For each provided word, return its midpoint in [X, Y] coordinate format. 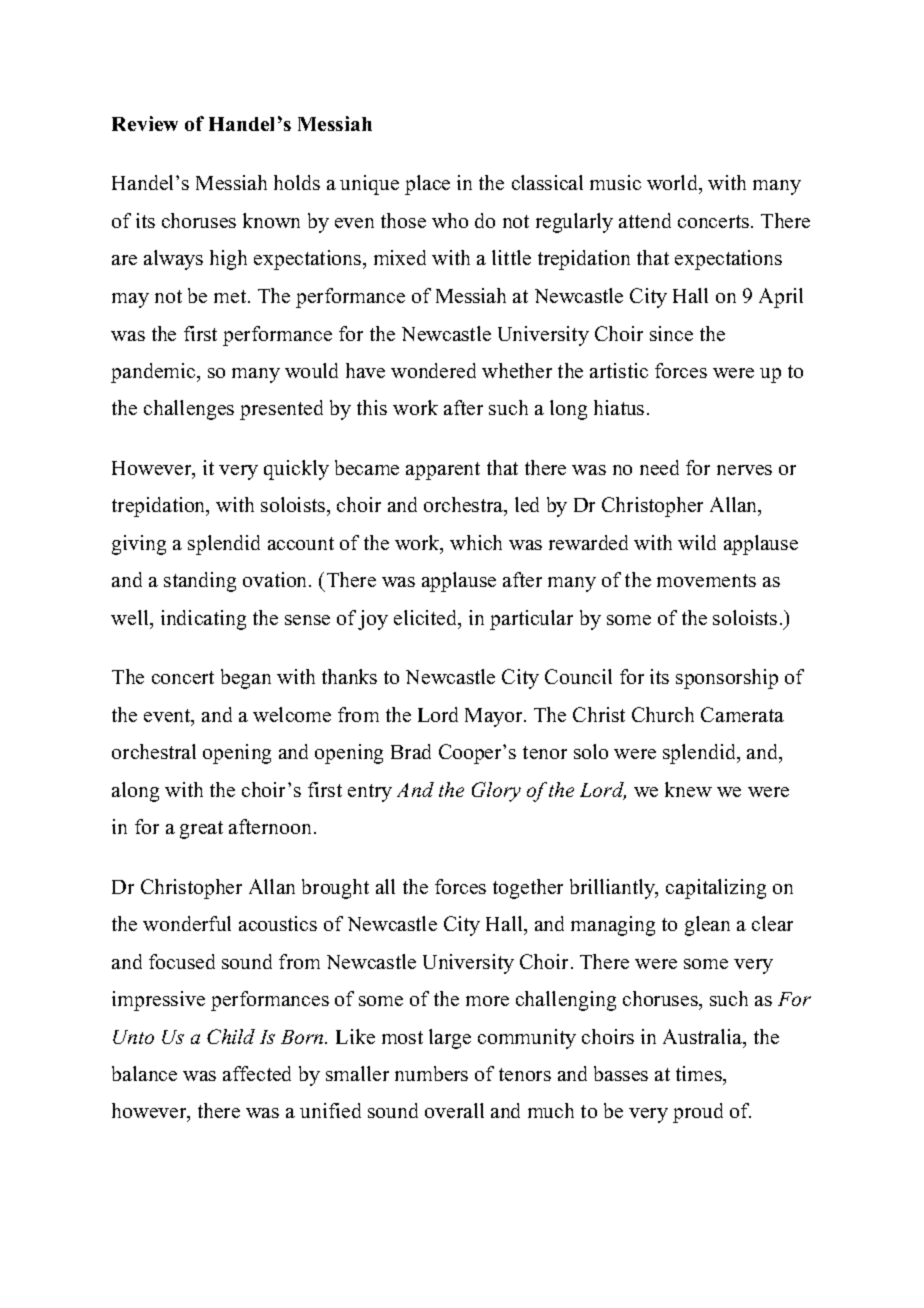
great [201, 830]
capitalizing [716, 889]
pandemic [154, 373]
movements [706, 580]
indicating [203, 620]
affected [257, 1073]
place [427, 185]
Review [145, 123]
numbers [431, 1073]
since [671, 333]
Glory [496, 792]
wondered [433, 370]
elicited [427, 619]
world [673, 184]
